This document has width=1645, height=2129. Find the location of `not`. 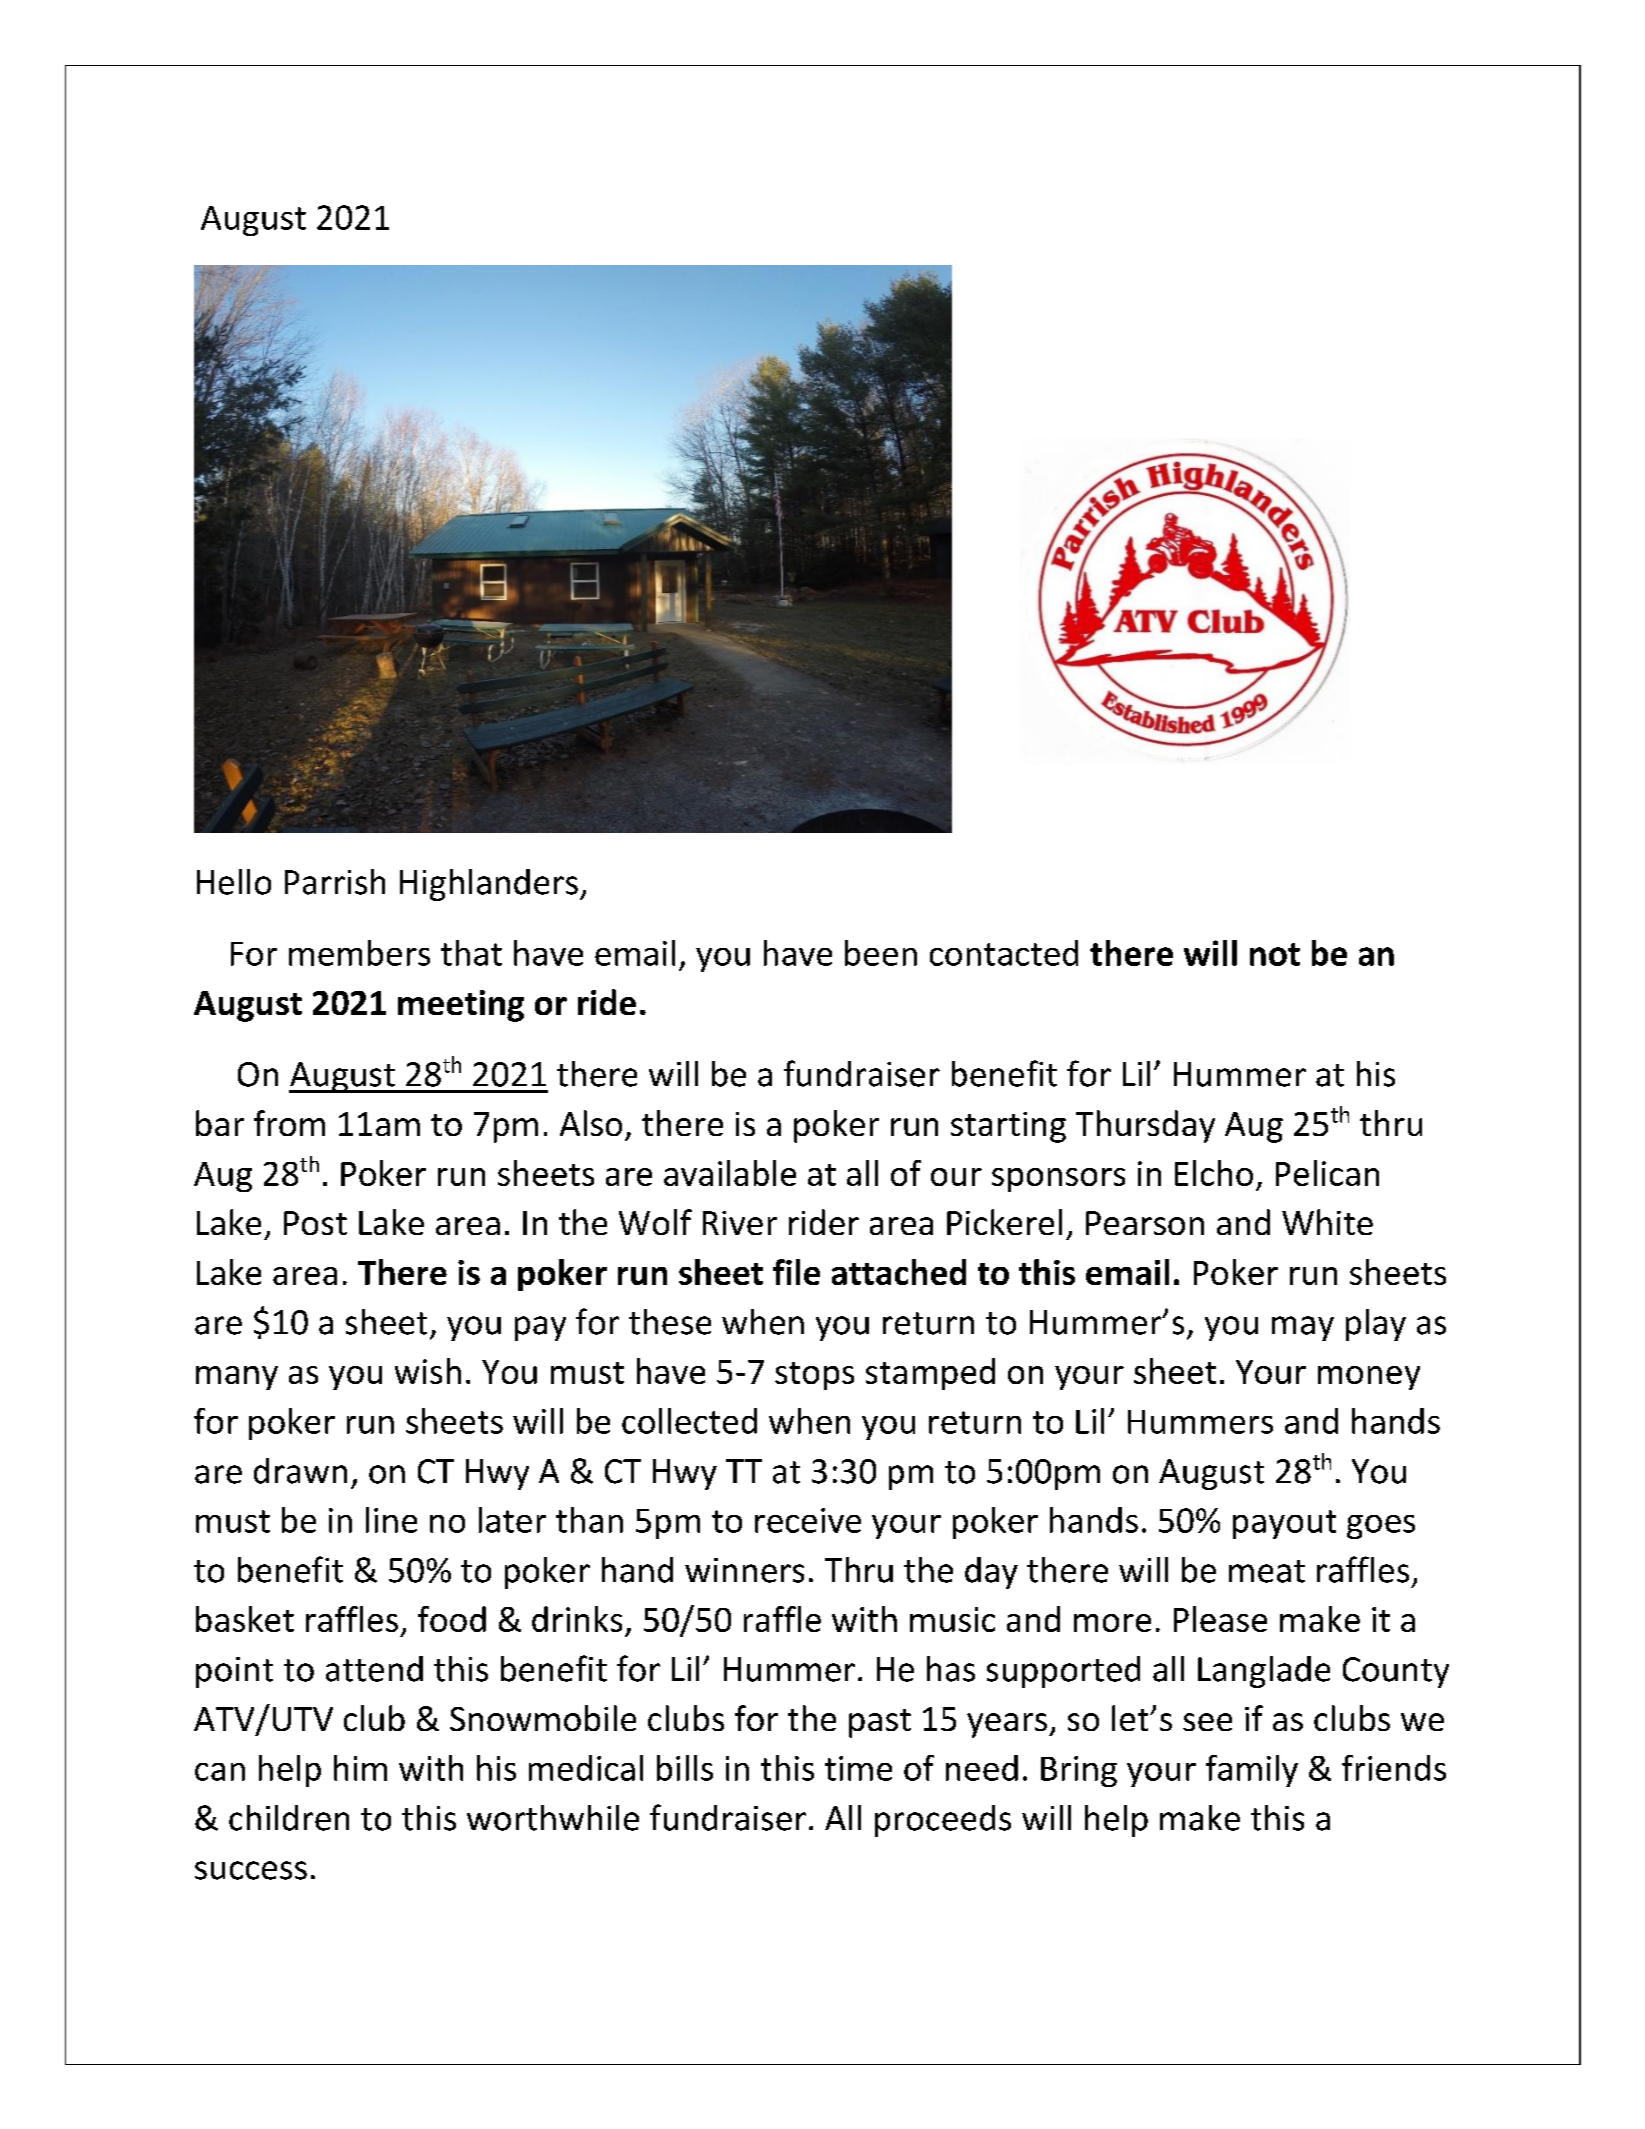

not is located at coordinates (1275, 954).
